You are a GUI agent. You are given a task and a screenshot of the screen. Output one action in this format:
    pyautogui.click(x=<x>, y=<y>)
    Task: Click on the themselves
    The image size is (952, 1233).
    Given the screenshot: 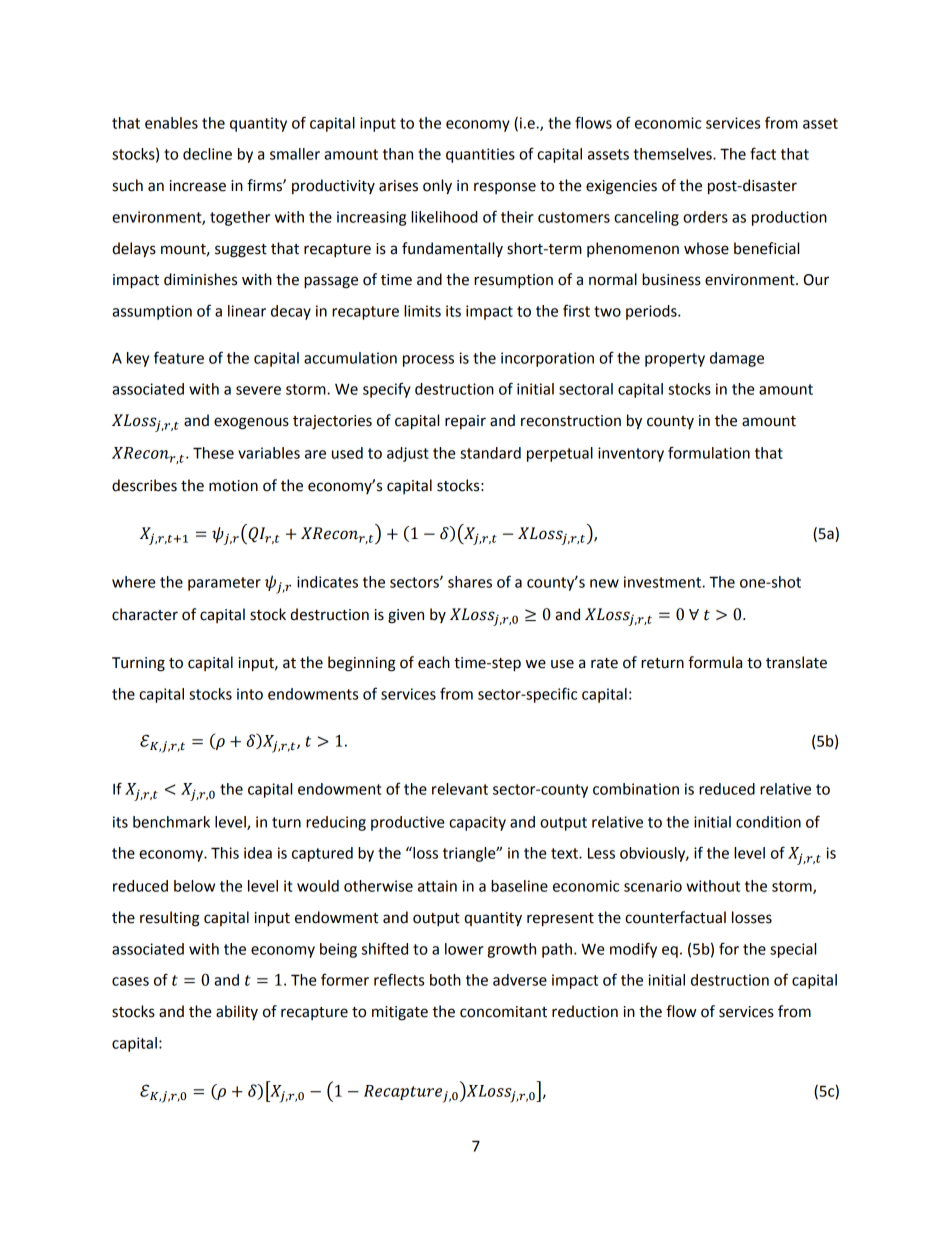 What is the action you would take?
    pyautogui.click(x=673, y=154)
